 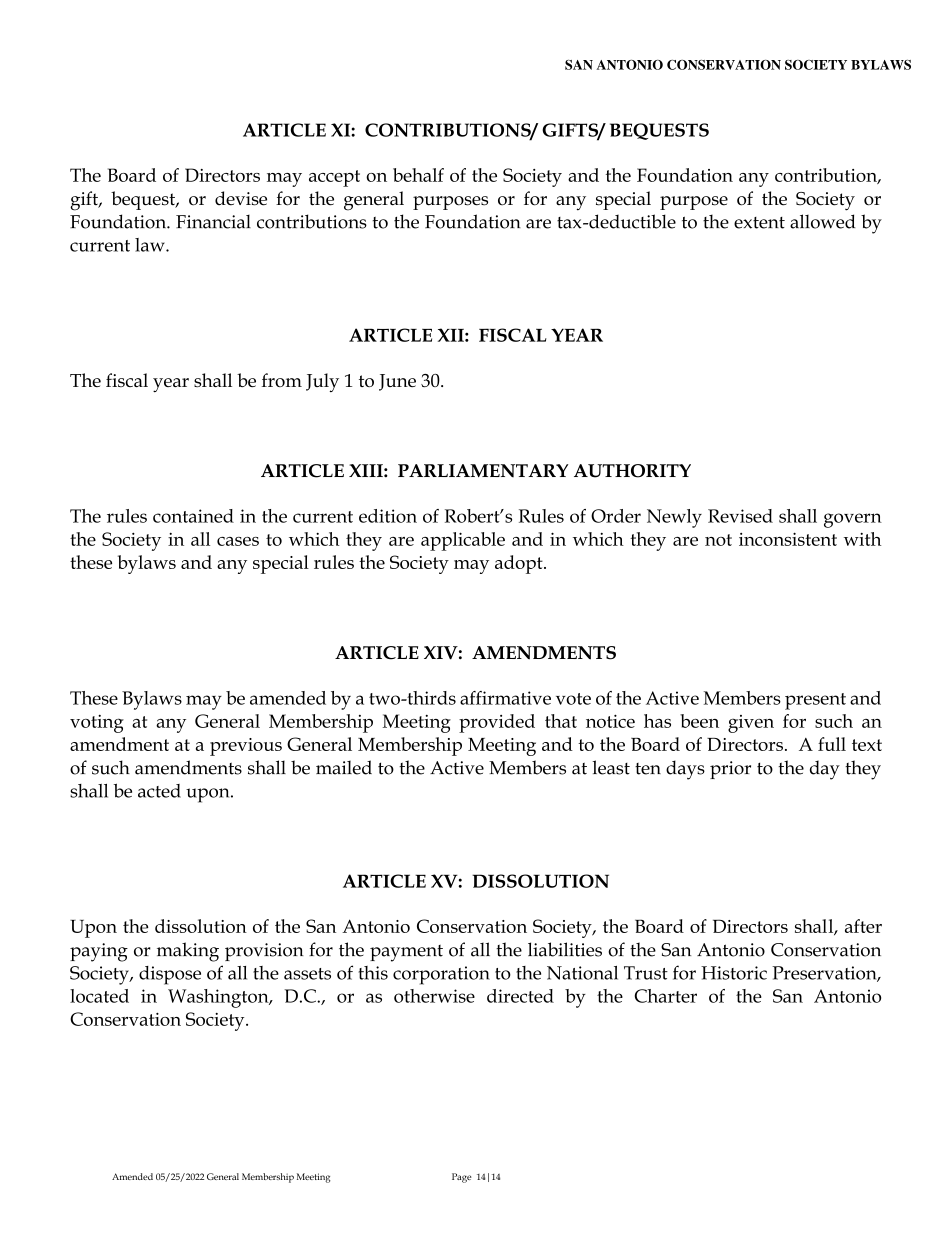 What do you see at coordinates (462, 1178) in the page?
I see `Page` at bounding box center [462, 1178].
